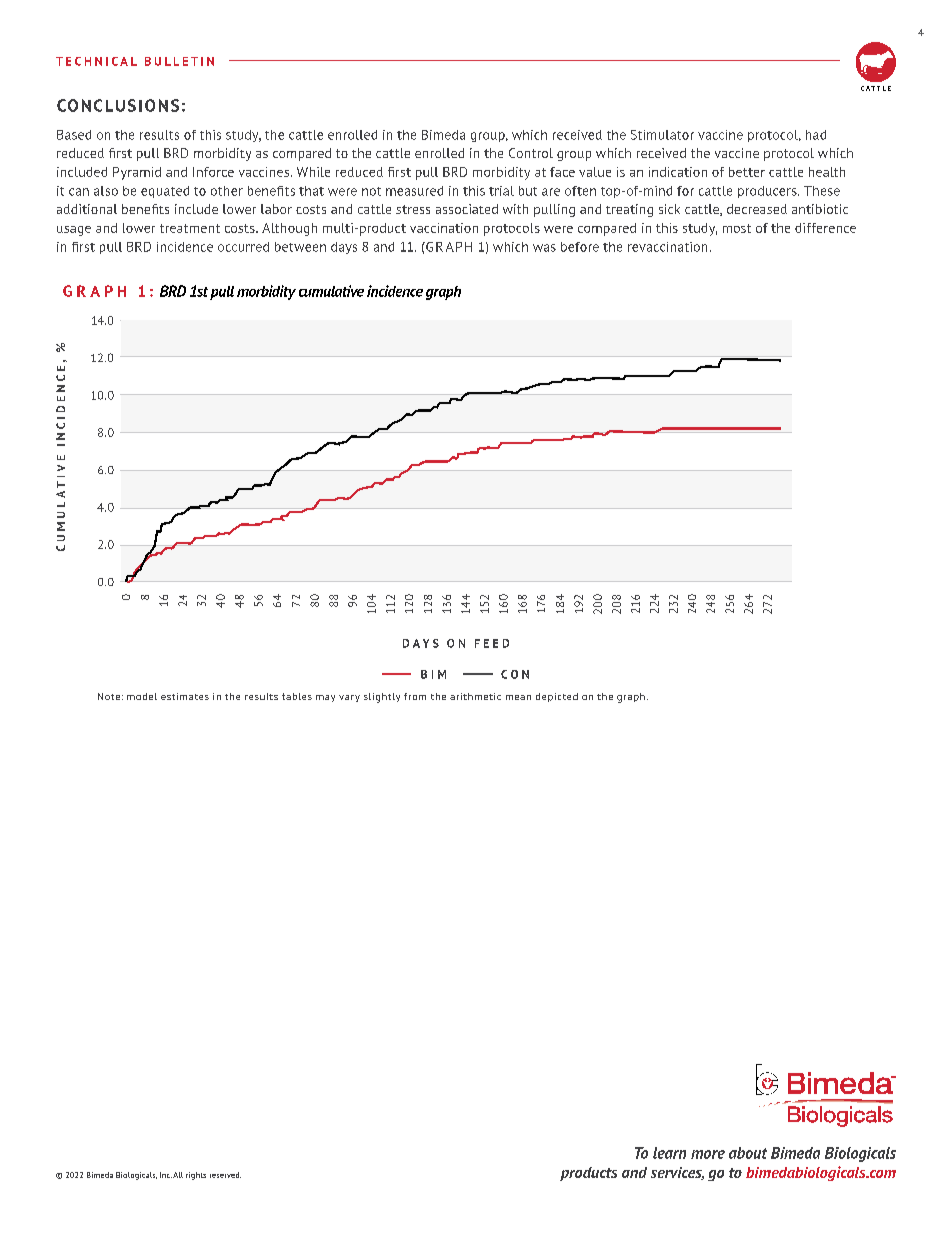  I want to click on All, so click(178, 1175).
